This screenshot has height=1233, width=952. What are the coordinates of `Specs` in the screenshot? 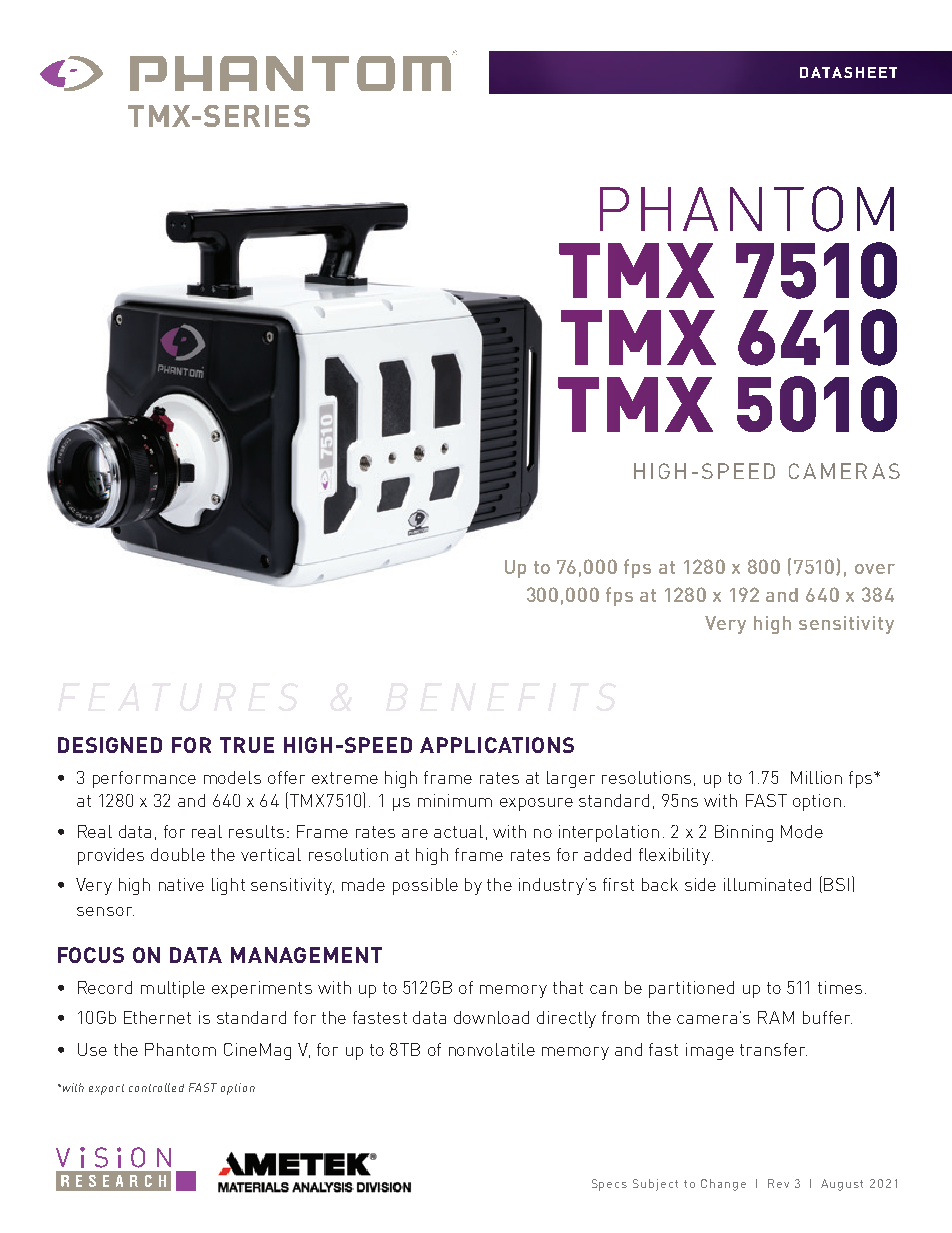 It's located at (609, 1185).
